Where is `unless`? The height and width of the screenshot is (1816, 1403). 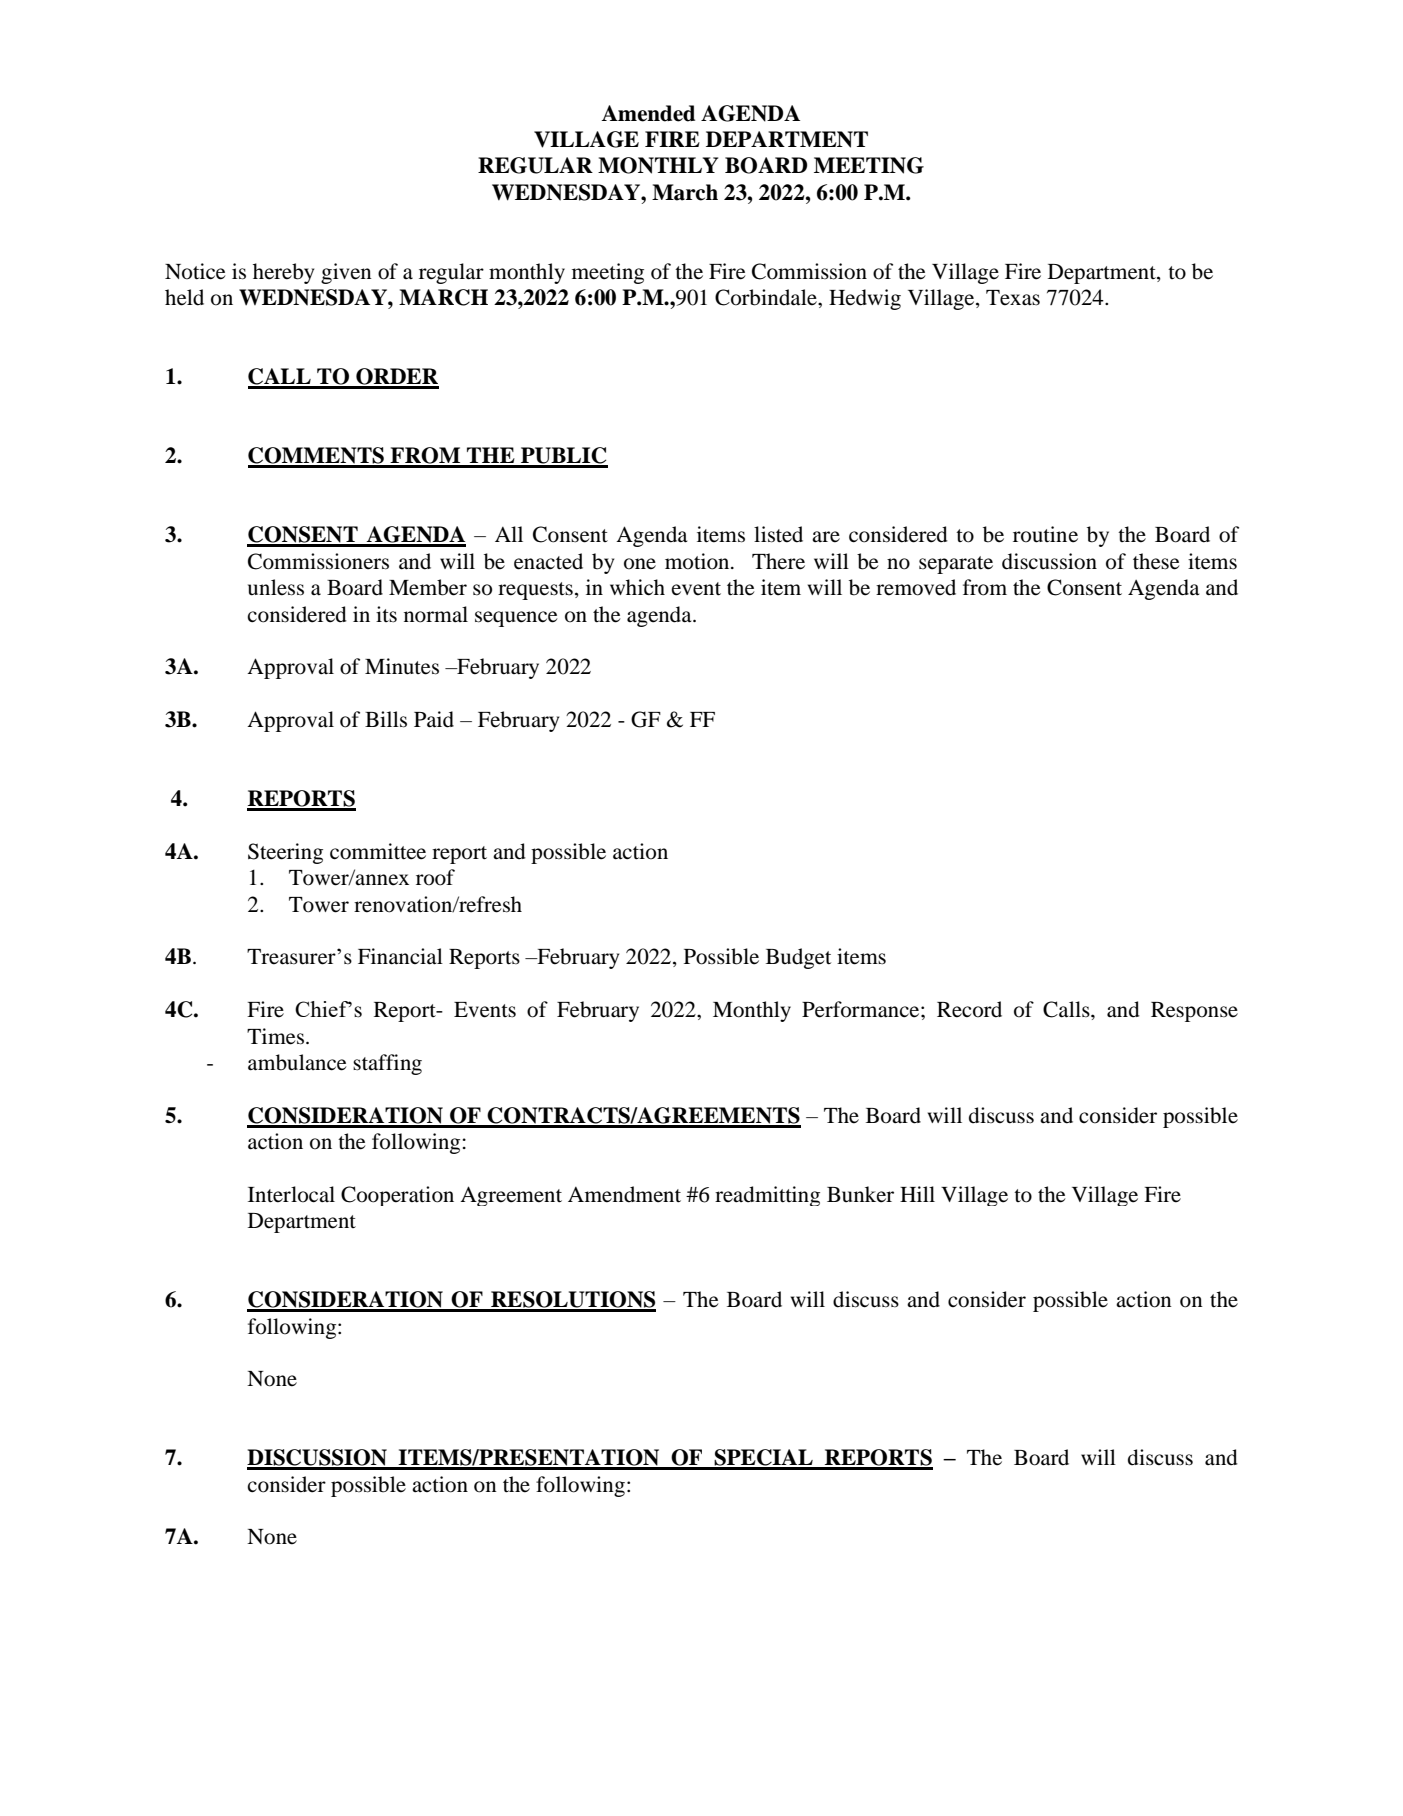 unless is located at coordinates (276, 587).
